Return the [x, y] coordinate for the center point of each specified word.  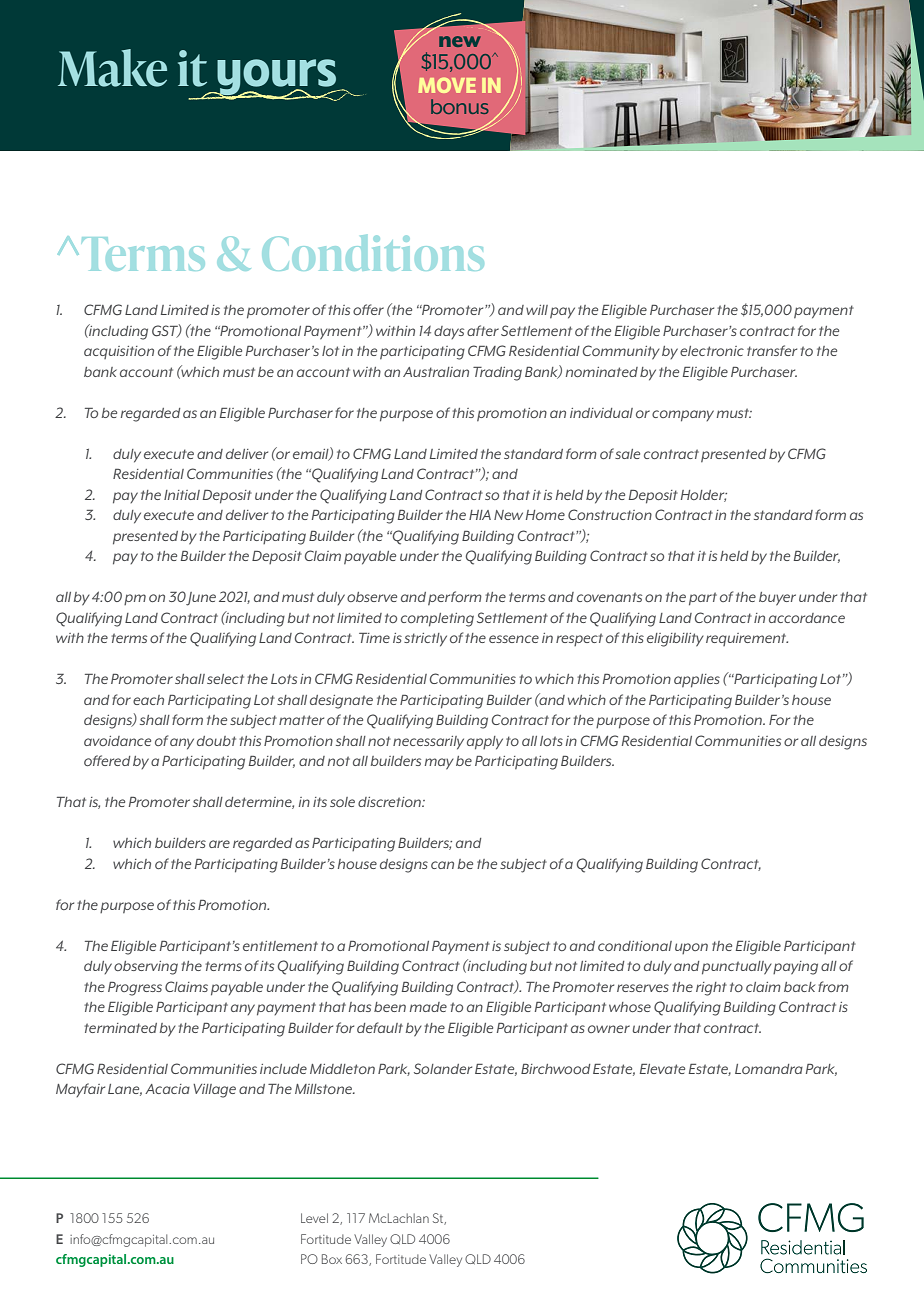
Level [314, 1218]
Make [112, 68]
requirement [747, 639]
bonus [460, 106]
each [148, 700]
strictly [425, 640]
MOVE [447, 85]
